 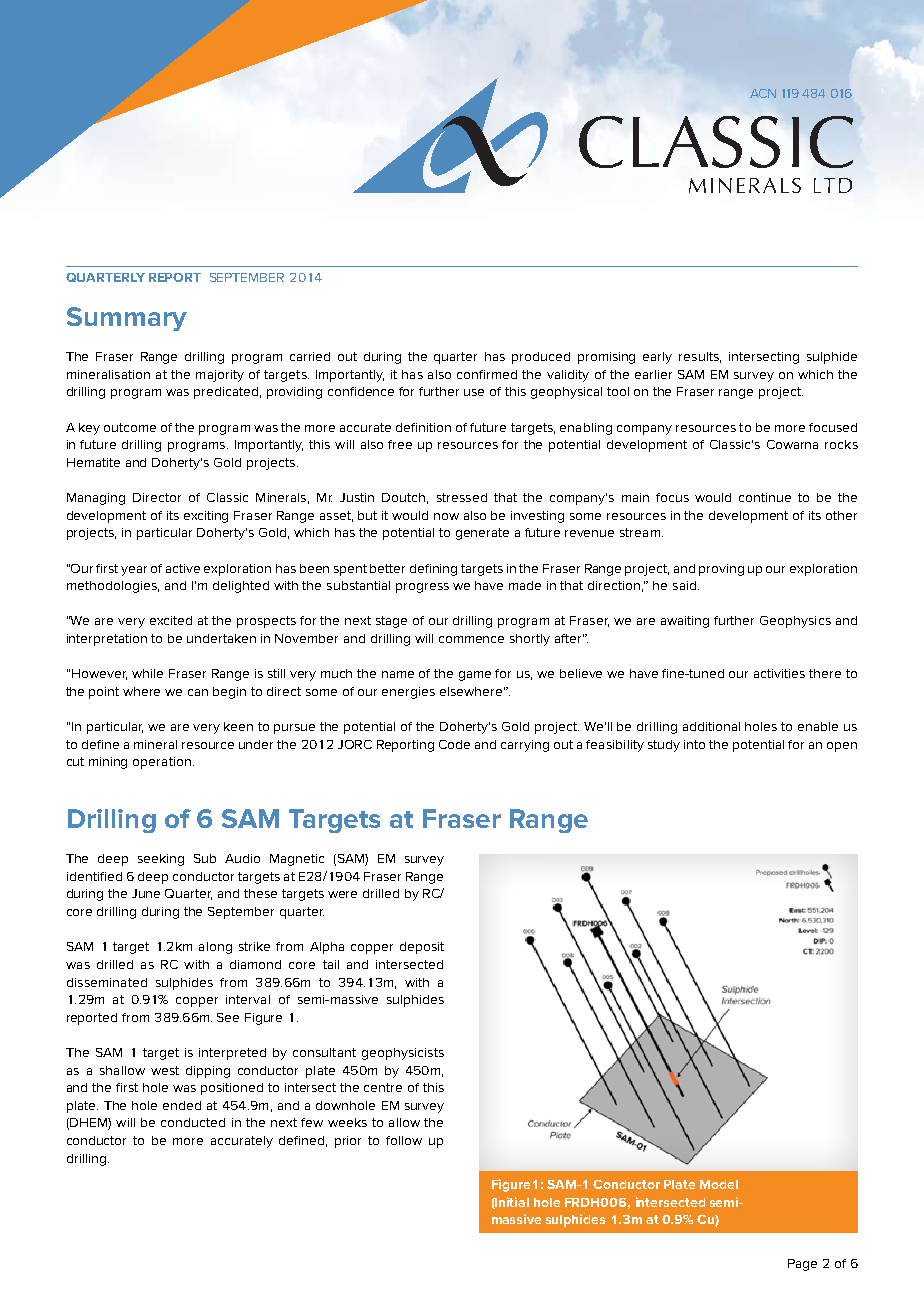 What do you see at coordinates (193, 1122) in the page?
I see `conducted` at bounding box center [193, 1122].
